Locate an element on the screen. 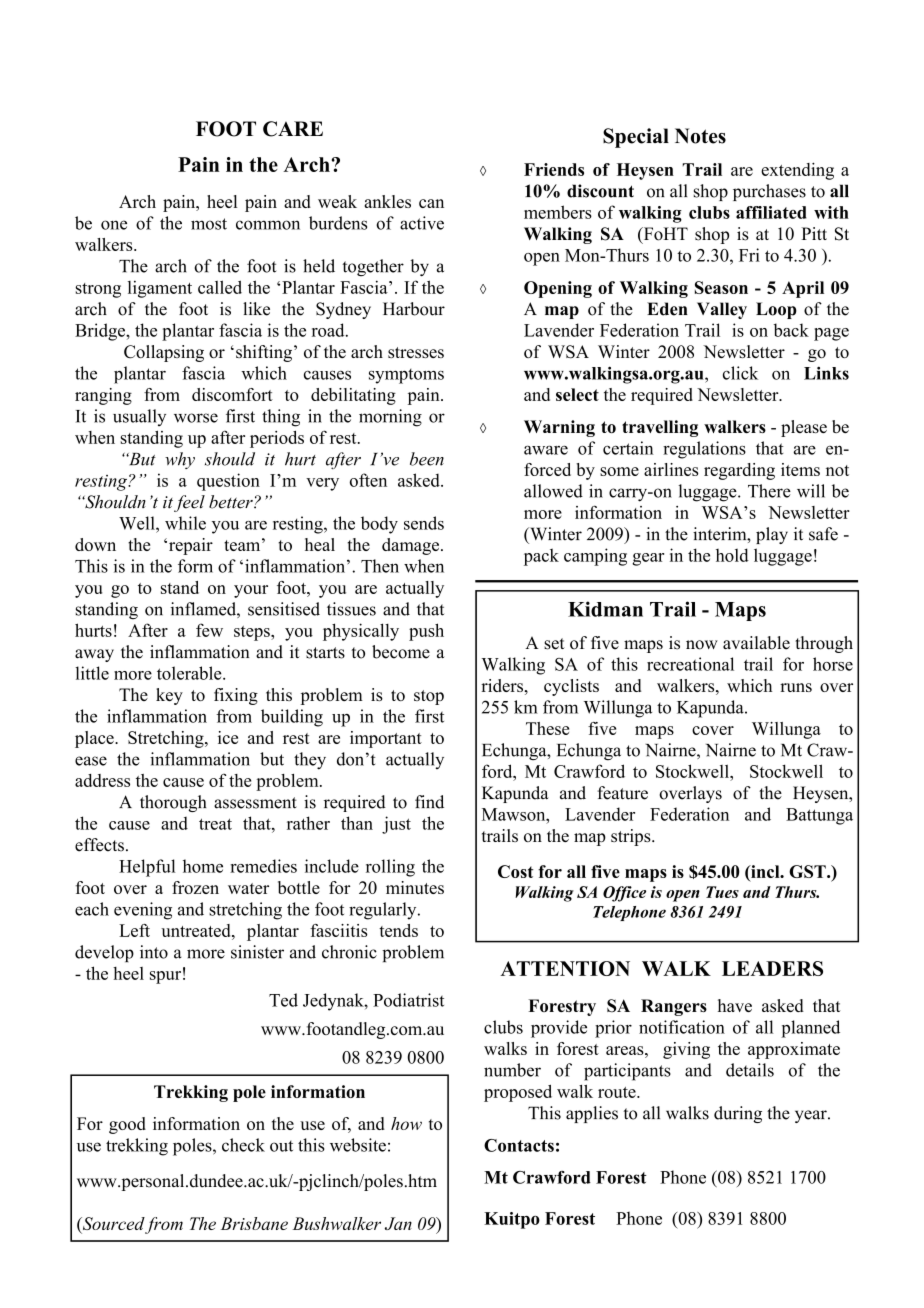  Tues is located at coordinates (722, 892).
